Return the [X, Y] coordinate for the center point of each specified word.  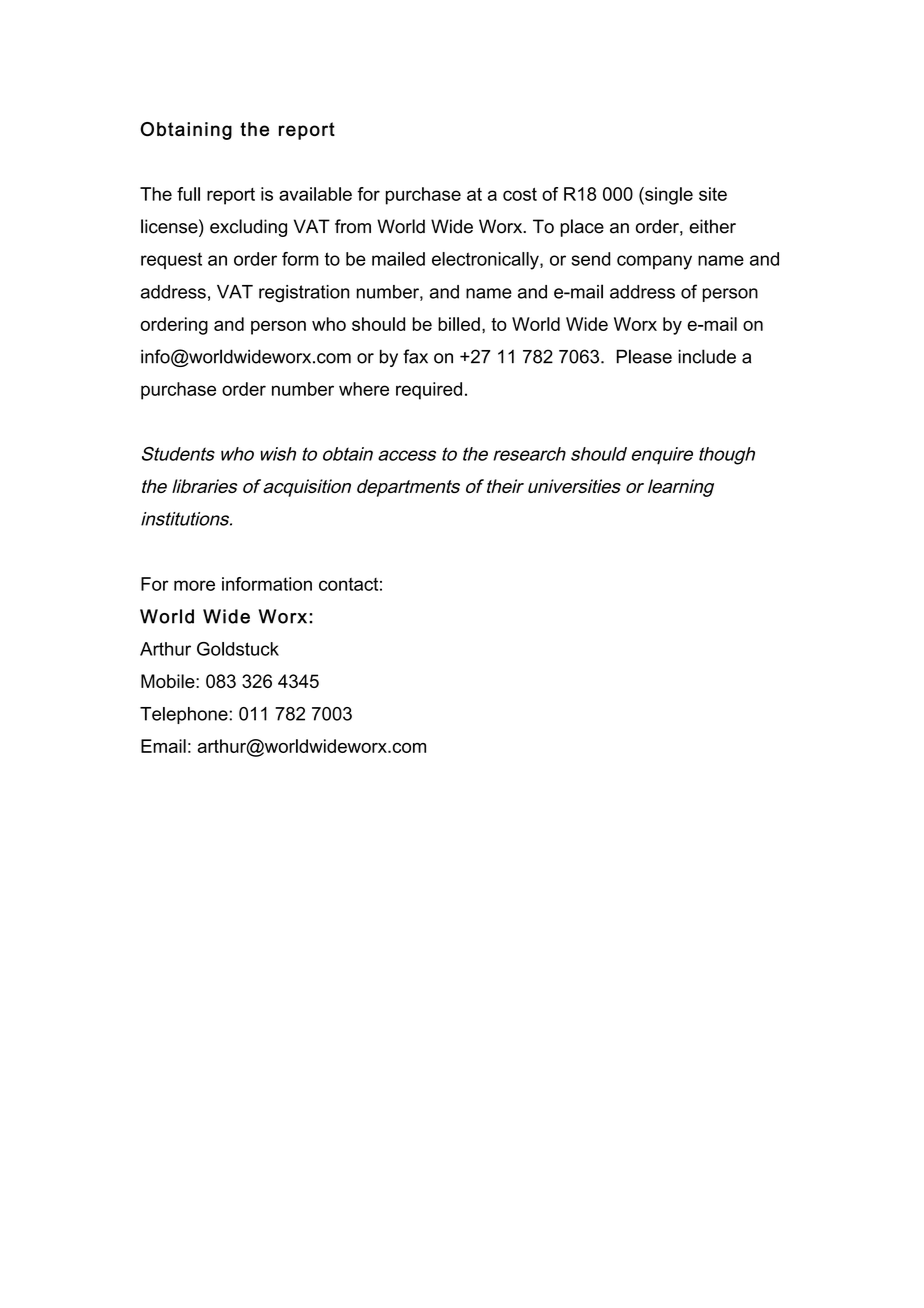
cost [520, 194]
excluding [248, 228]
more [194, 585]
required [429, 391]
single [668, 196]
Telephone [185, 715]
